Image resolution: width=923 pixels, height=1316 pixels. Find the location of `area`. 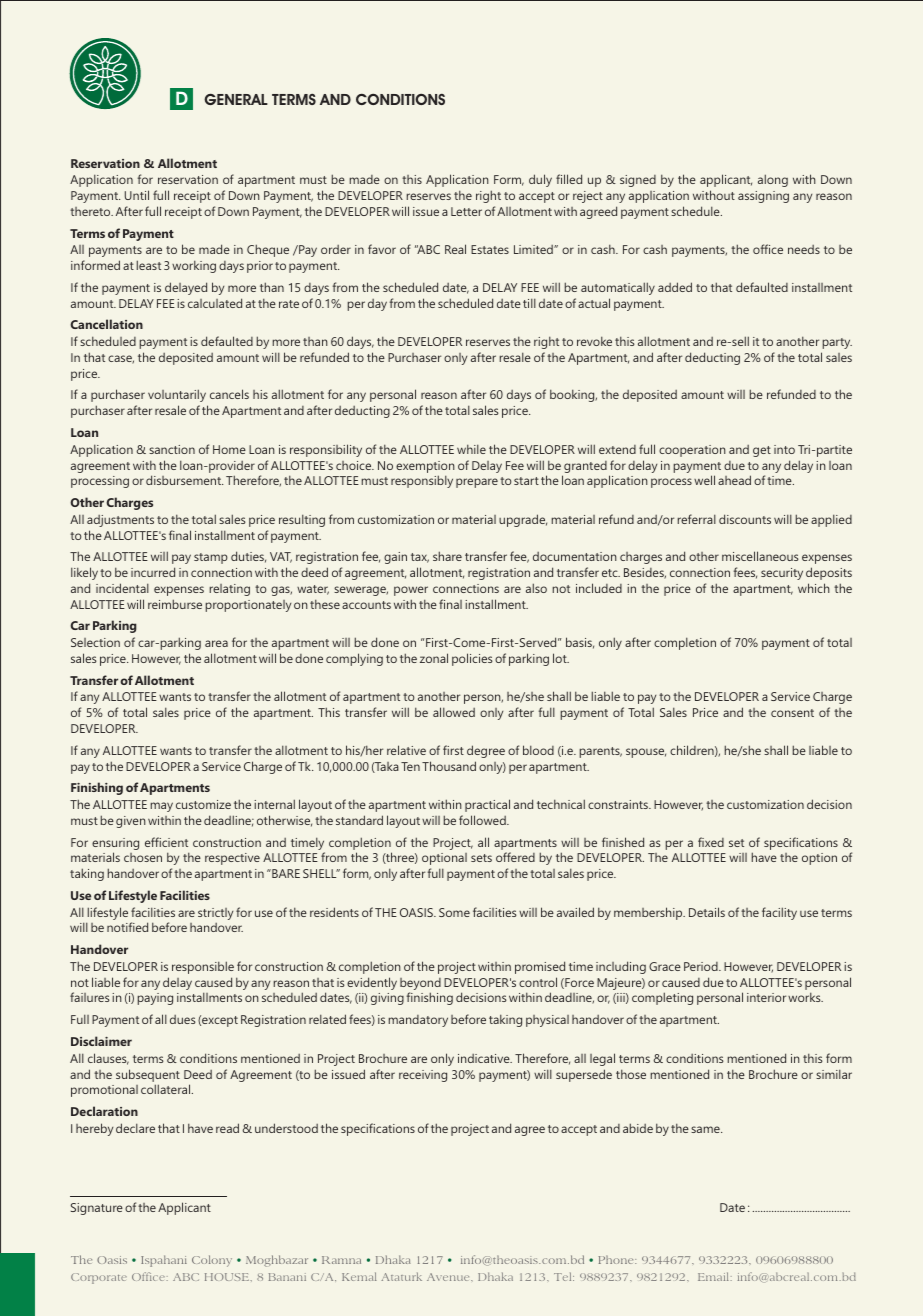

area is located at coordinates (216, 643).
